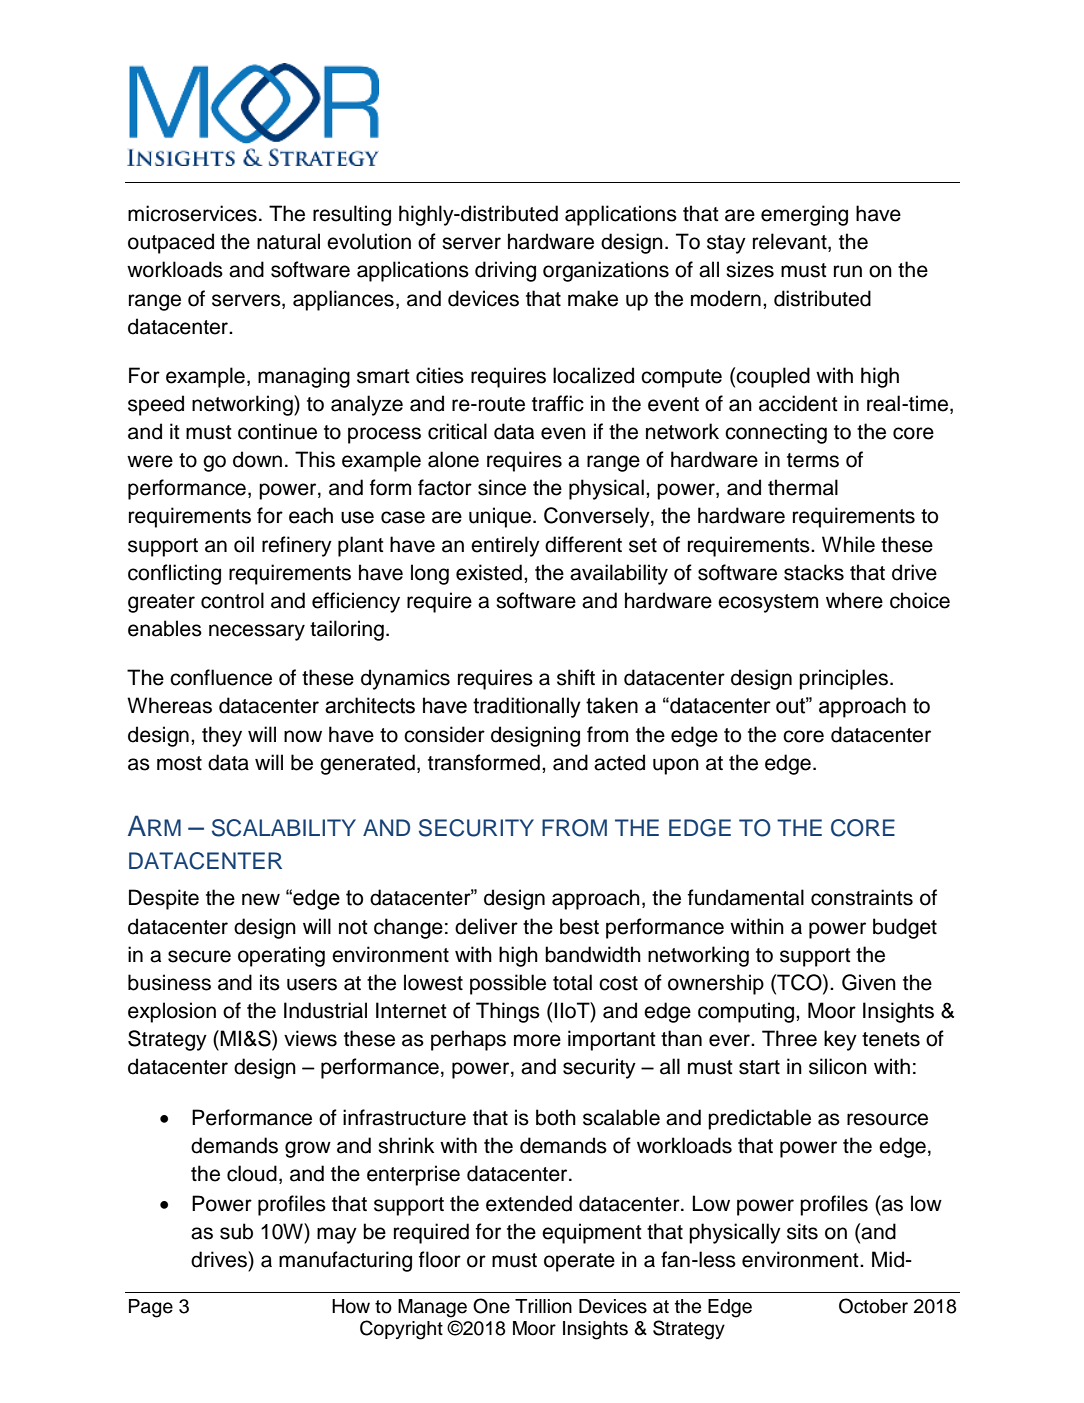 This page has width=1084, height=1403. Describe the element at coordinates (236, 1231) in the page. I see `sub` at that location.
